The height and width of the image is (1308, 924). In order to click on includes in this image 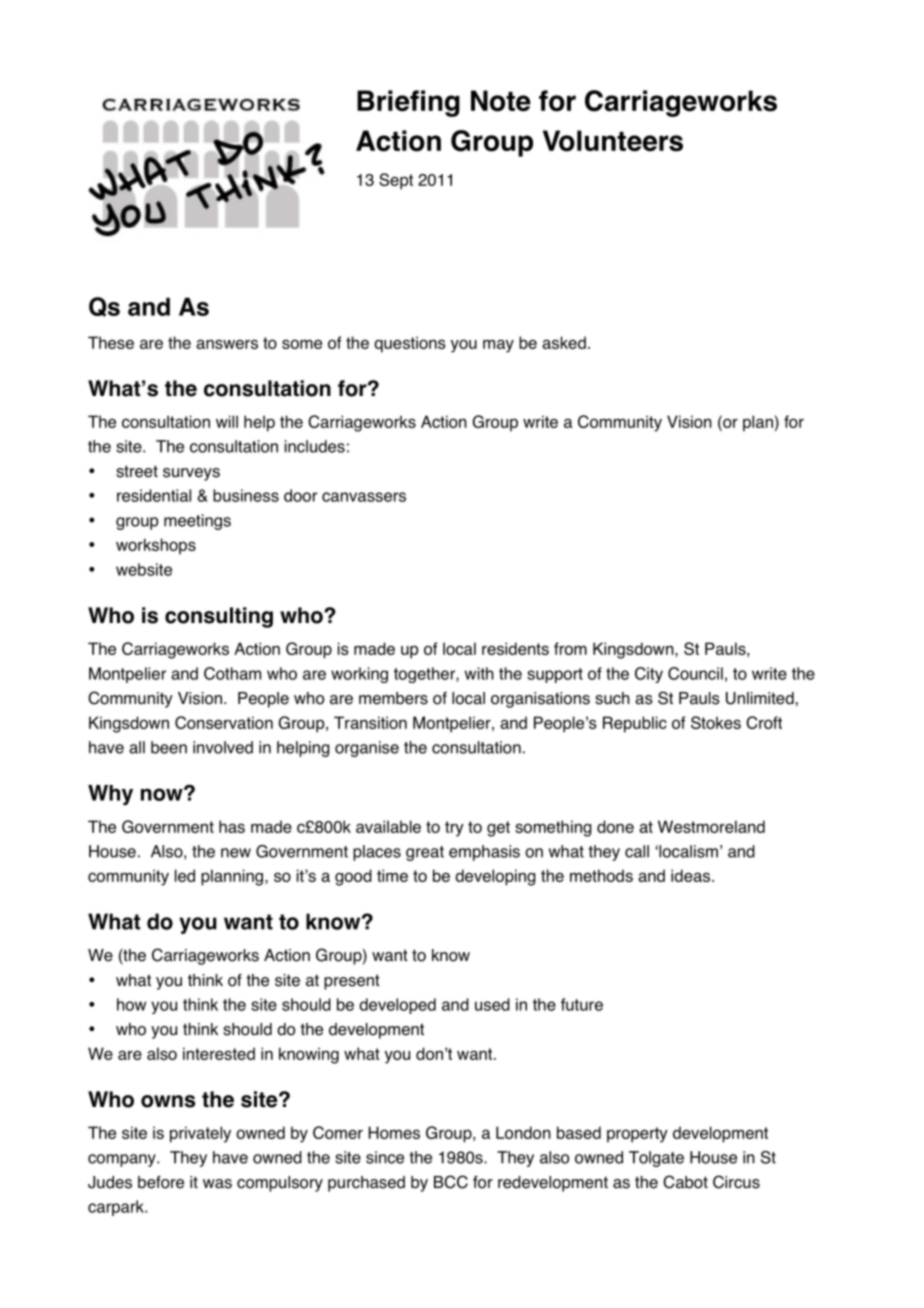, I will do `click(315, 446)`.
